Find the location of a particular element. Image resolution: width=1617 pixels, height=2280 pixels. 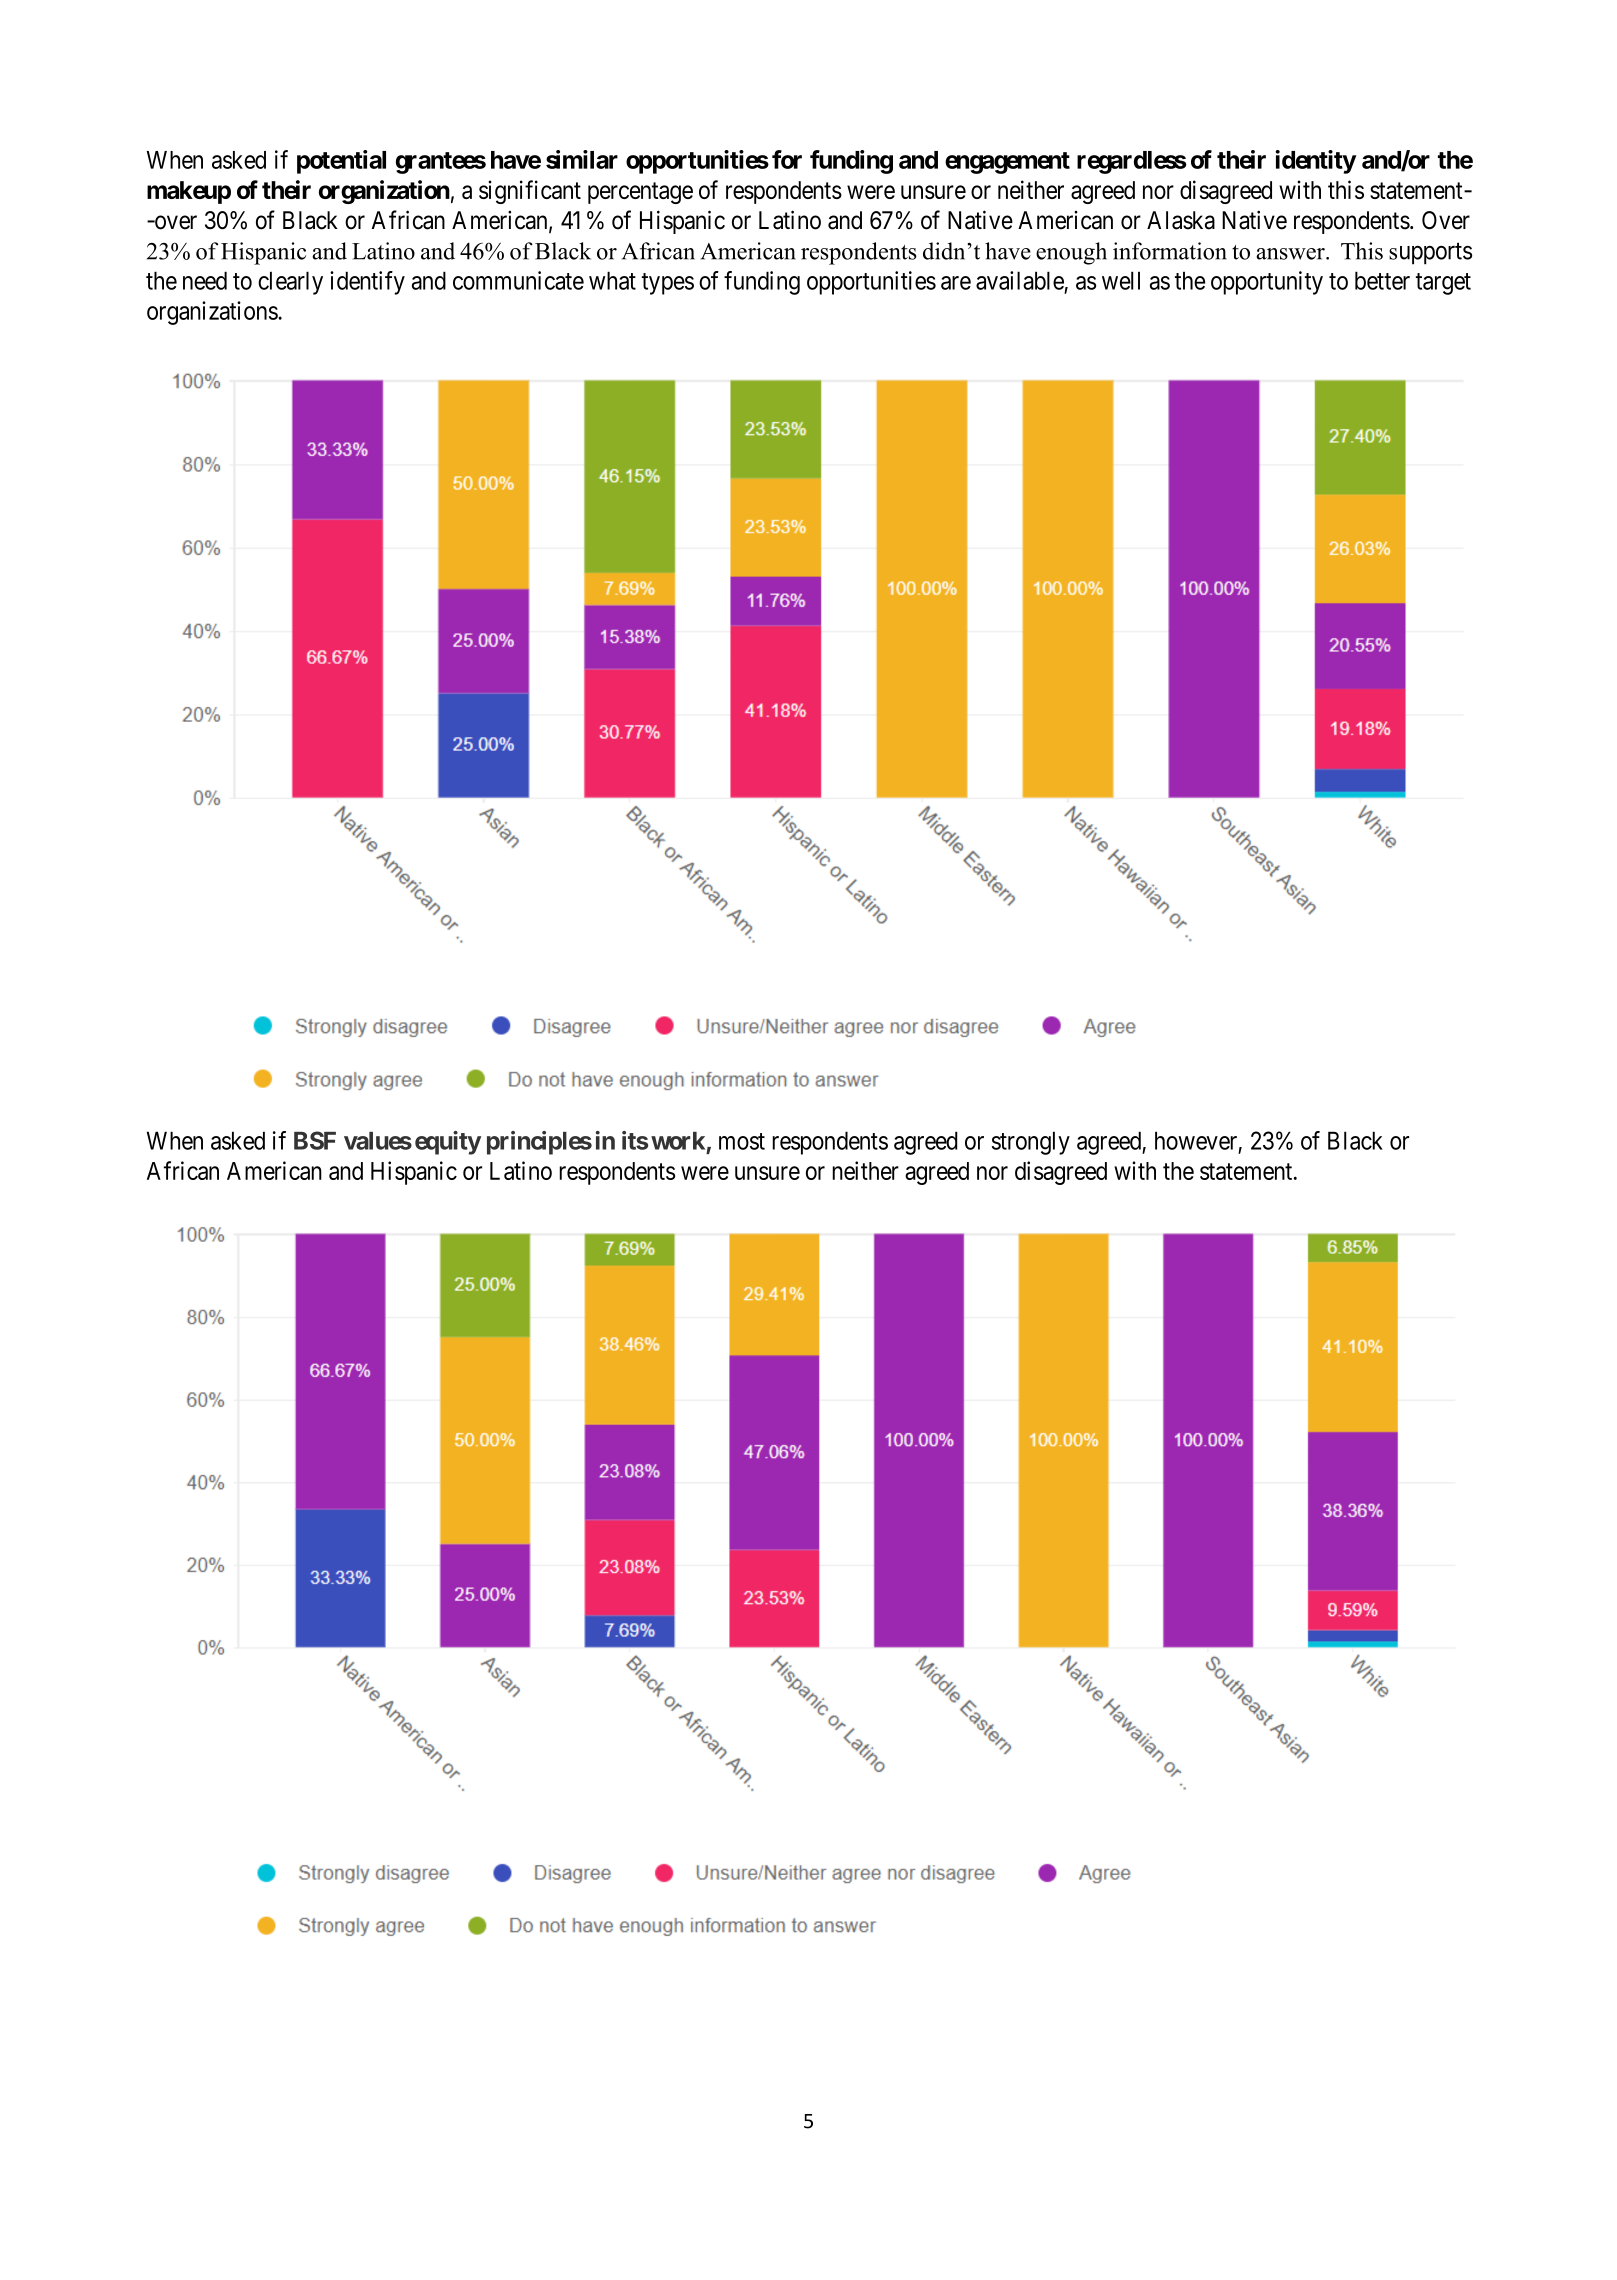

most is located at coordinates (742, 1141).
